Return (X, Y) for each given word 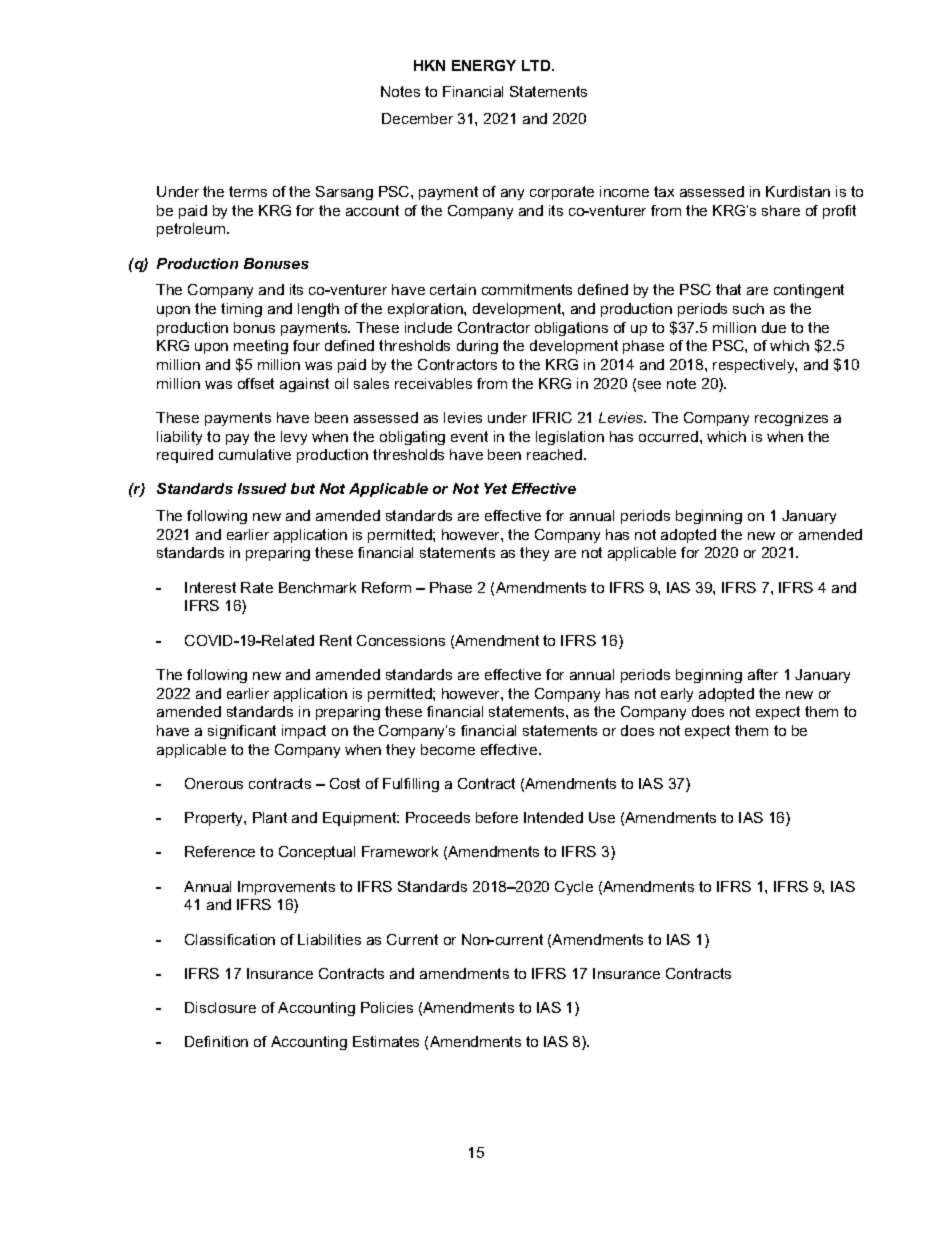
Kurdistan (798, 191)
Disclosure (220, 1007)
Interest (210, 587)
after (763, 674)
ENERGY (484, 65)
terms (248, 191)
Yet (495, 488)
